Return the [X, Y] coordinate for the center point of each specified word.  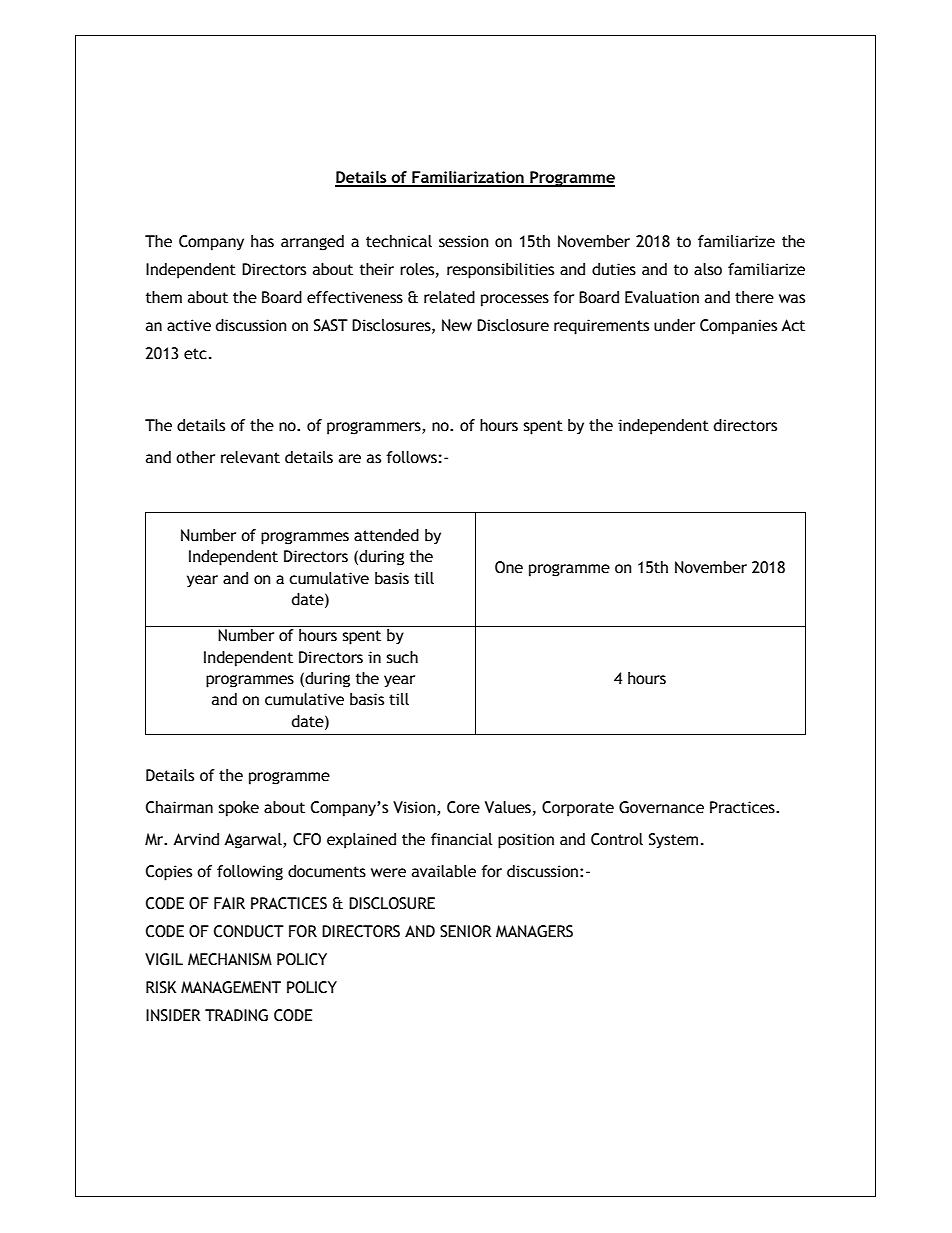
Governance [661, 807]
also [708, 269]
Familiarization [468, 178]
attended [386, 535]
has [262, 241]
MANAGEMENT [231, 987]
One [509, 567]
